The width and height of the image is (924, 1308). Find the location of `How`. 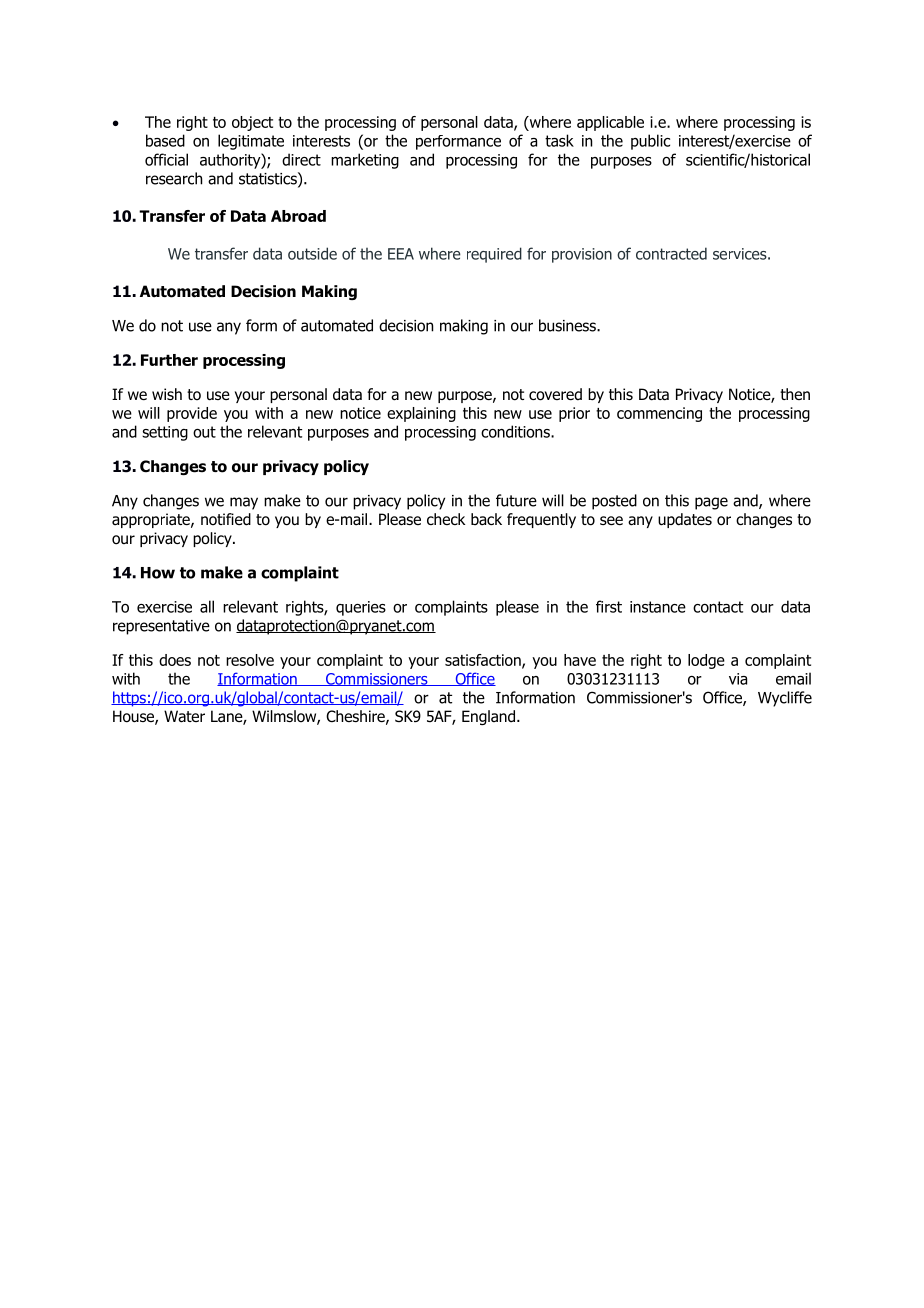

How is located at coordinates (158, 573).
